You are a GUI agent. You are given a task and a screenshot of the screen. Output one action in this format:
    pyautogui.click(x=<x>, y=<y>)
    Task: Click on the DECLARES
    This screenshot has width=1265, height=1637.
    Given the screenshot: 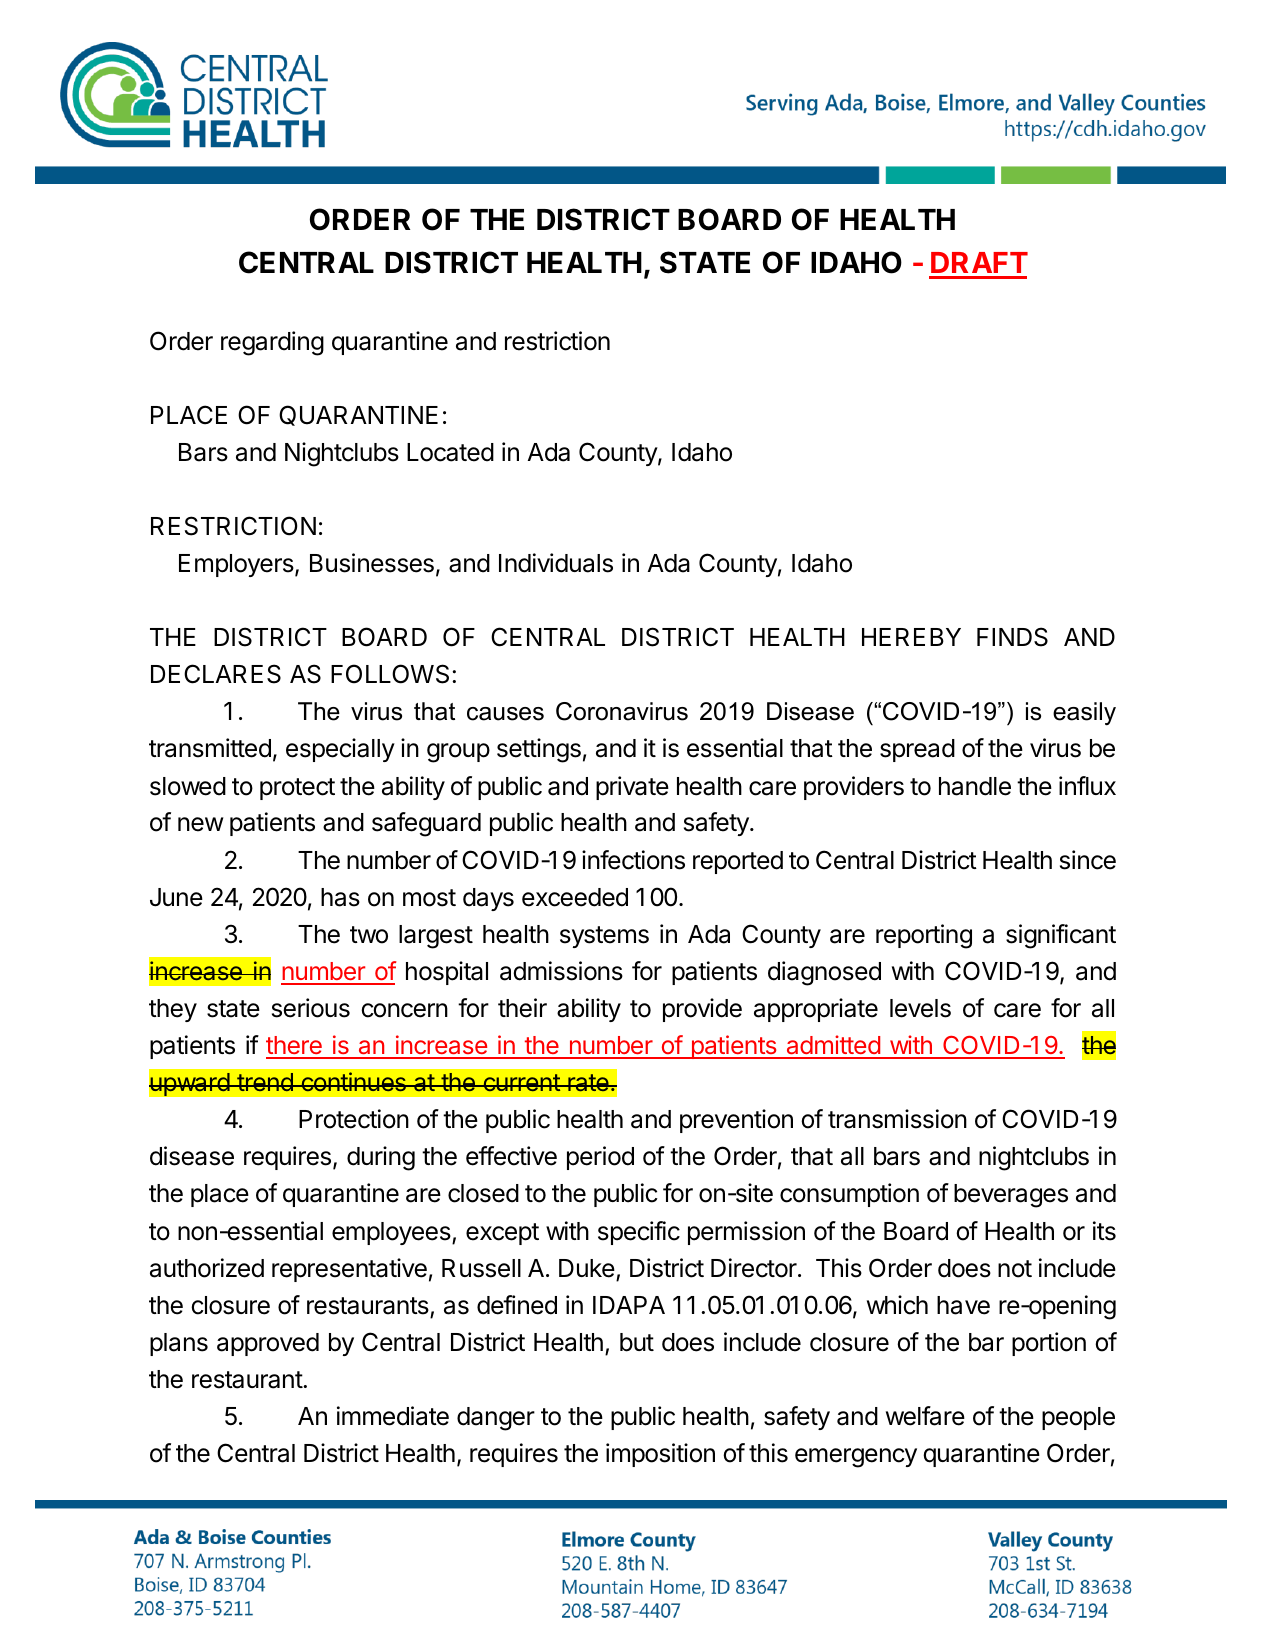 What is the action you would take?
    pyautogui.click(x=216, y=674)
